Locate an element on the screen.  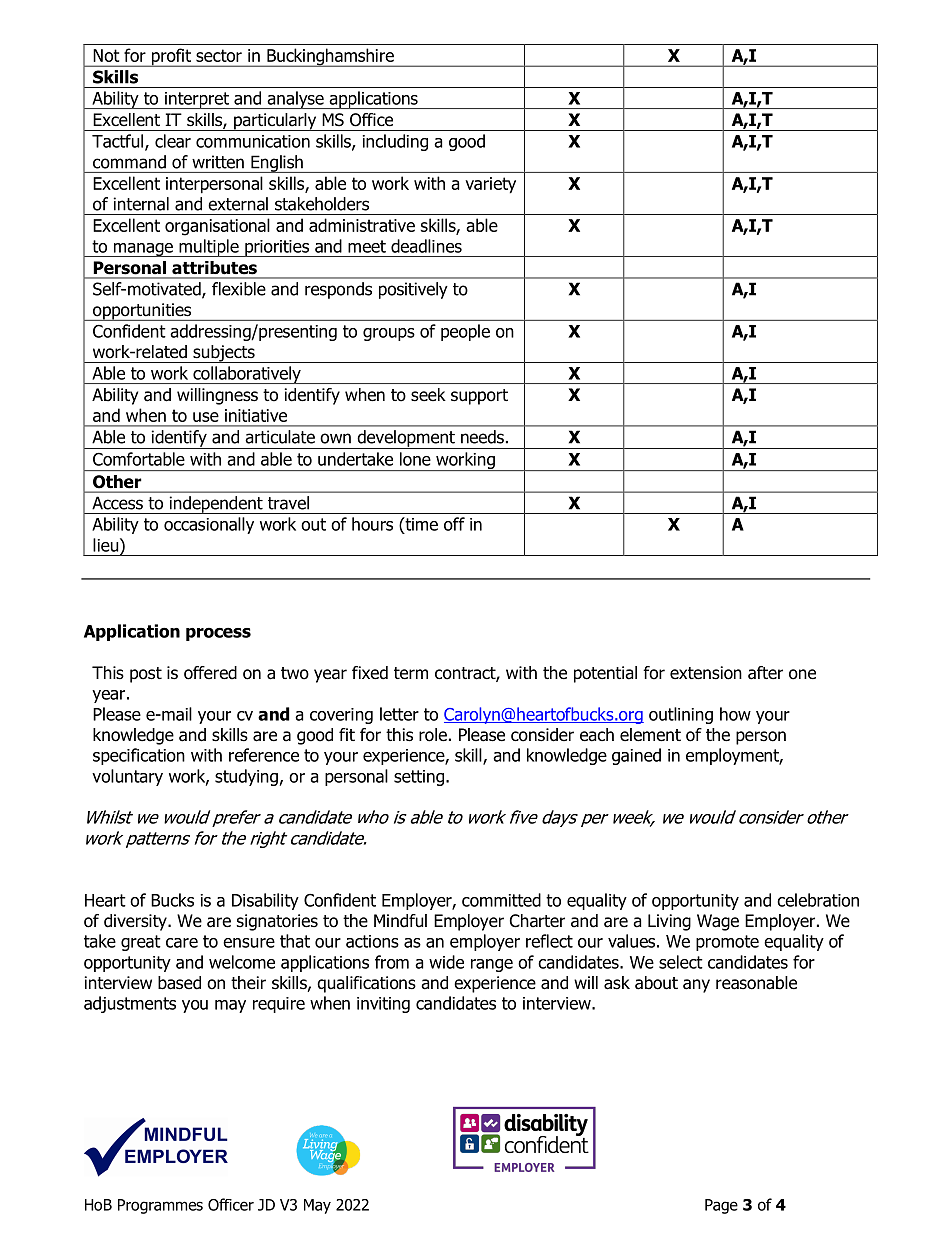
occasionally is located at coordinates (209, 525).
